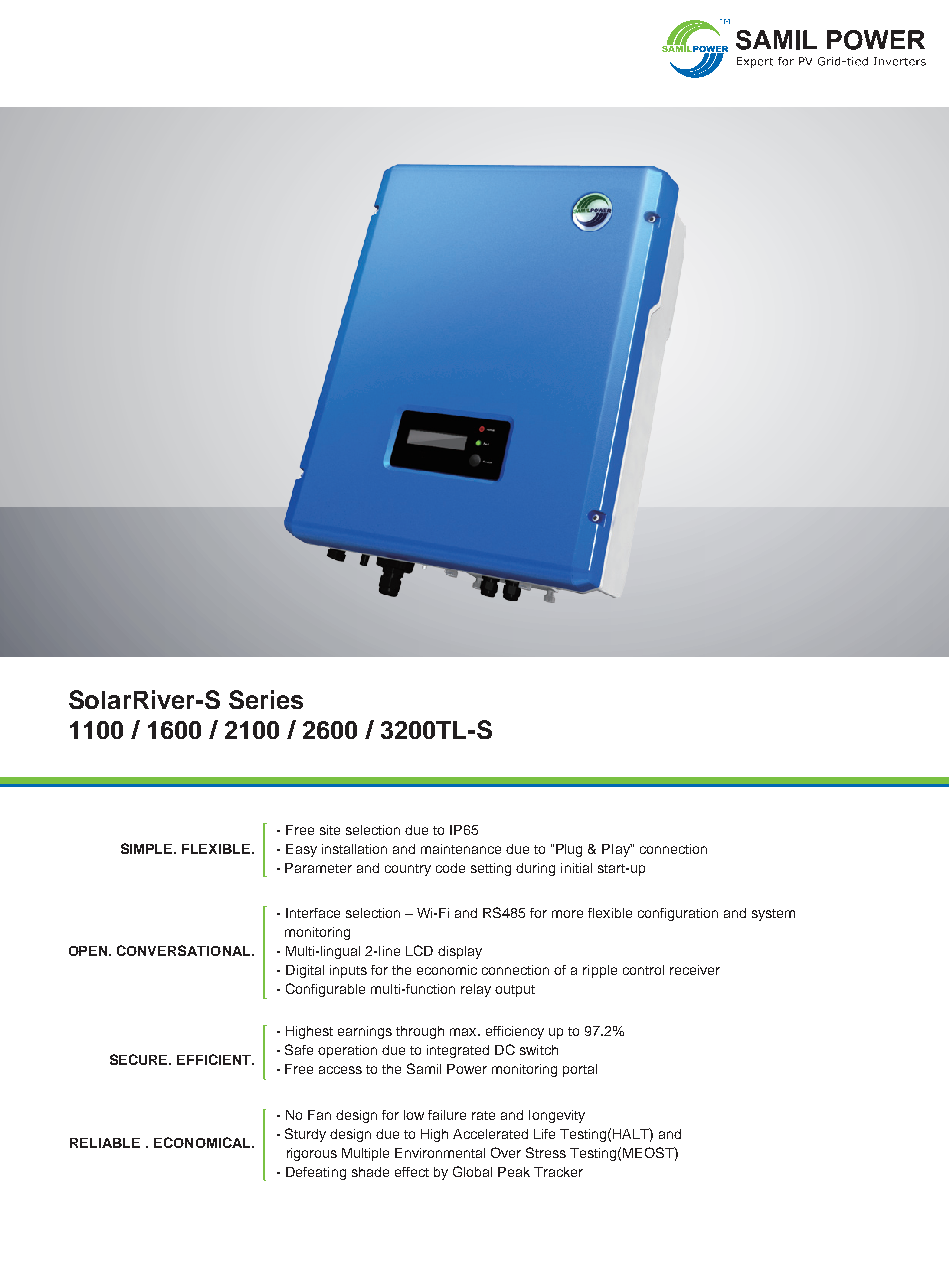  I want to click on SIMPLE, so click(148, 848).
